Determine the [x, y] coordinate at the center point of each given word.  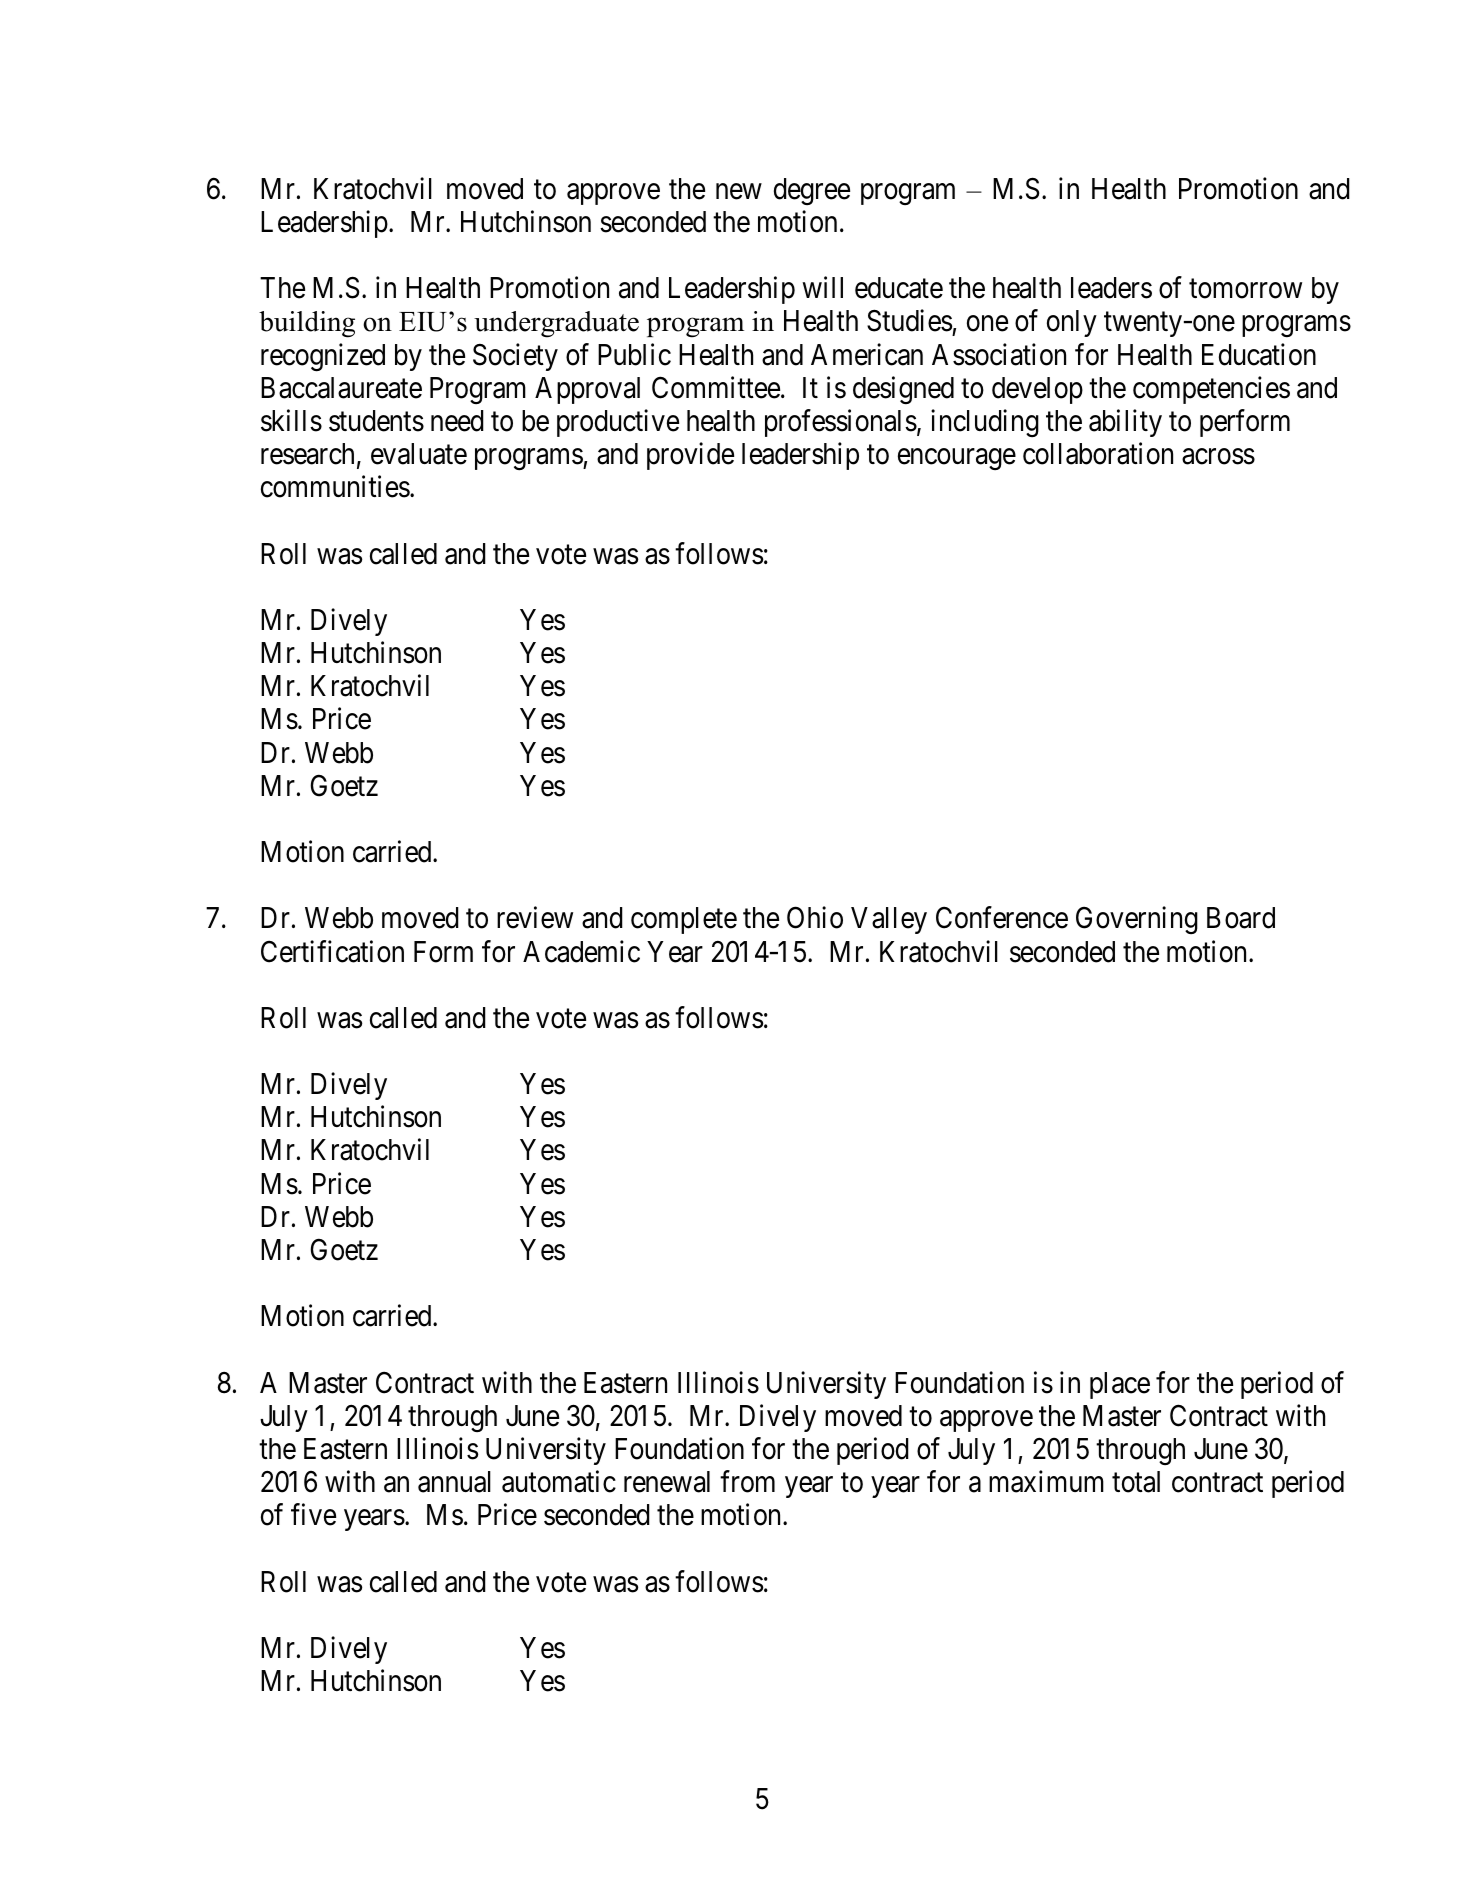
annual [454, 1482]
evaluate [419, 454]
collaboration [1098, 453]
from [747, 1481]
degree [812, 191]
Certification [332, 951]
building [307, 324]
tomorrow [1245, 289]
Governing [1137, 920]
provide [690, 456]
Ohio [815, 918]
